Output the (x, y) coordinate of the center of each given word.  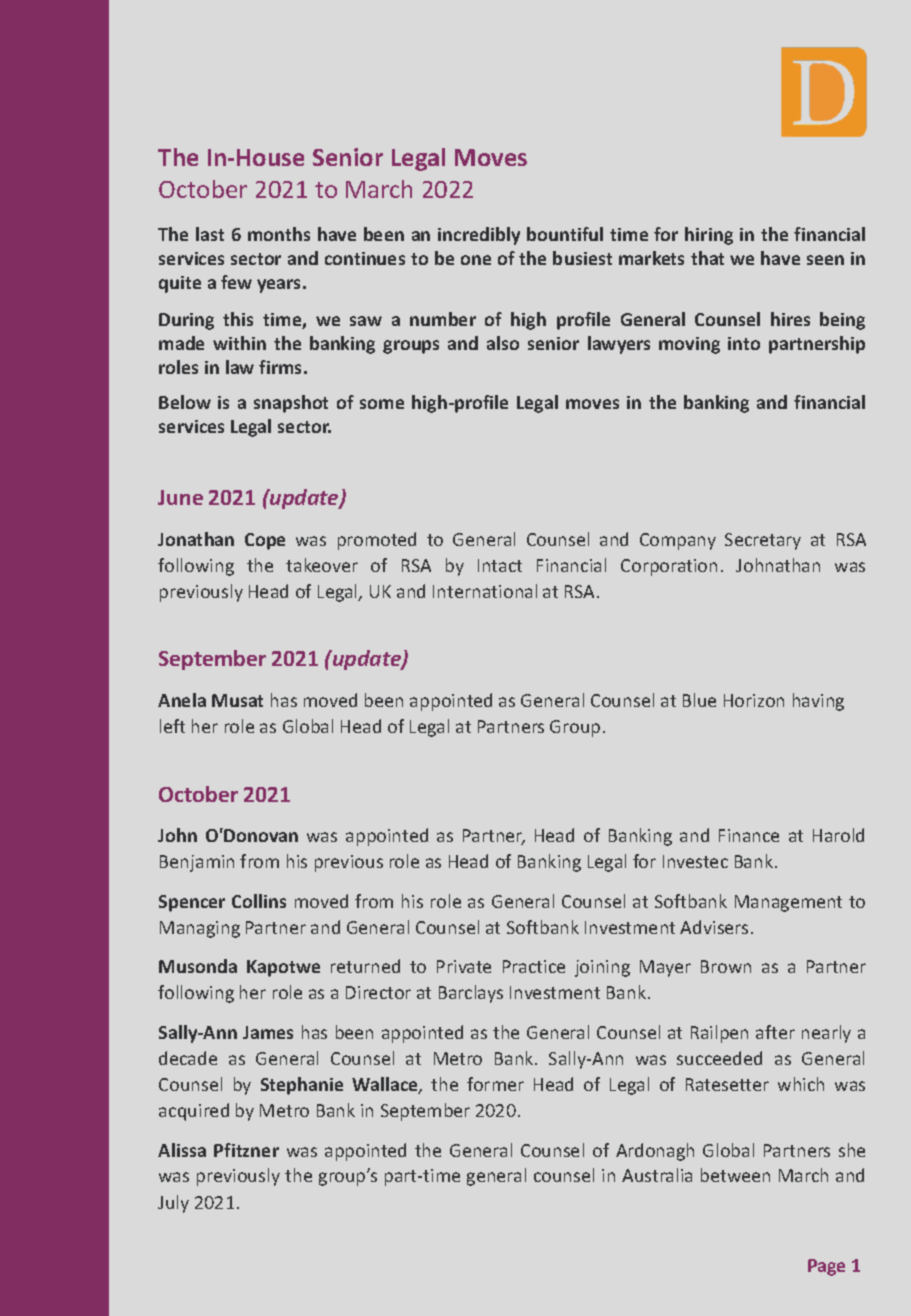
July (173, 1204)
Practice (534, 966)
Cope (265, 541)
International (485, 591)
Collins (259, 901)
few (236, 282)
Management (788, 903)
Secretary (763, 541)
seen (825, 260)
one (476, 260)
